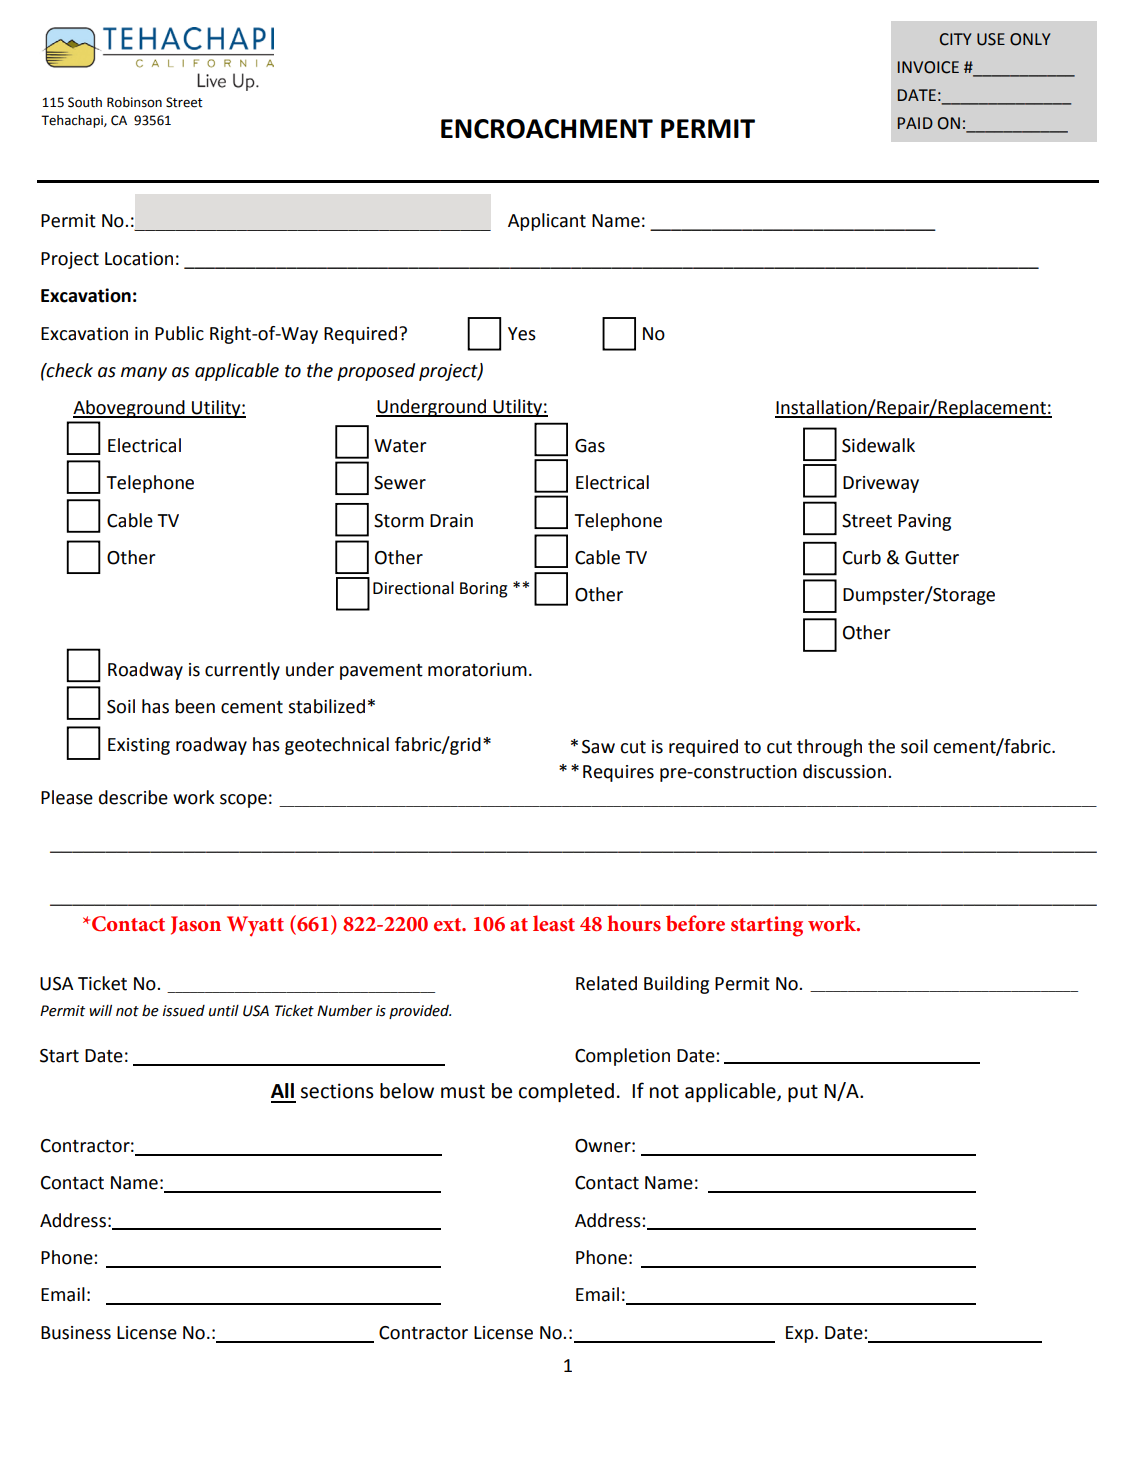 This screenshot has width=1136, height=1470. Describe the element at coordinates (195, 706) in the screenshot. I see `been` at that location.
